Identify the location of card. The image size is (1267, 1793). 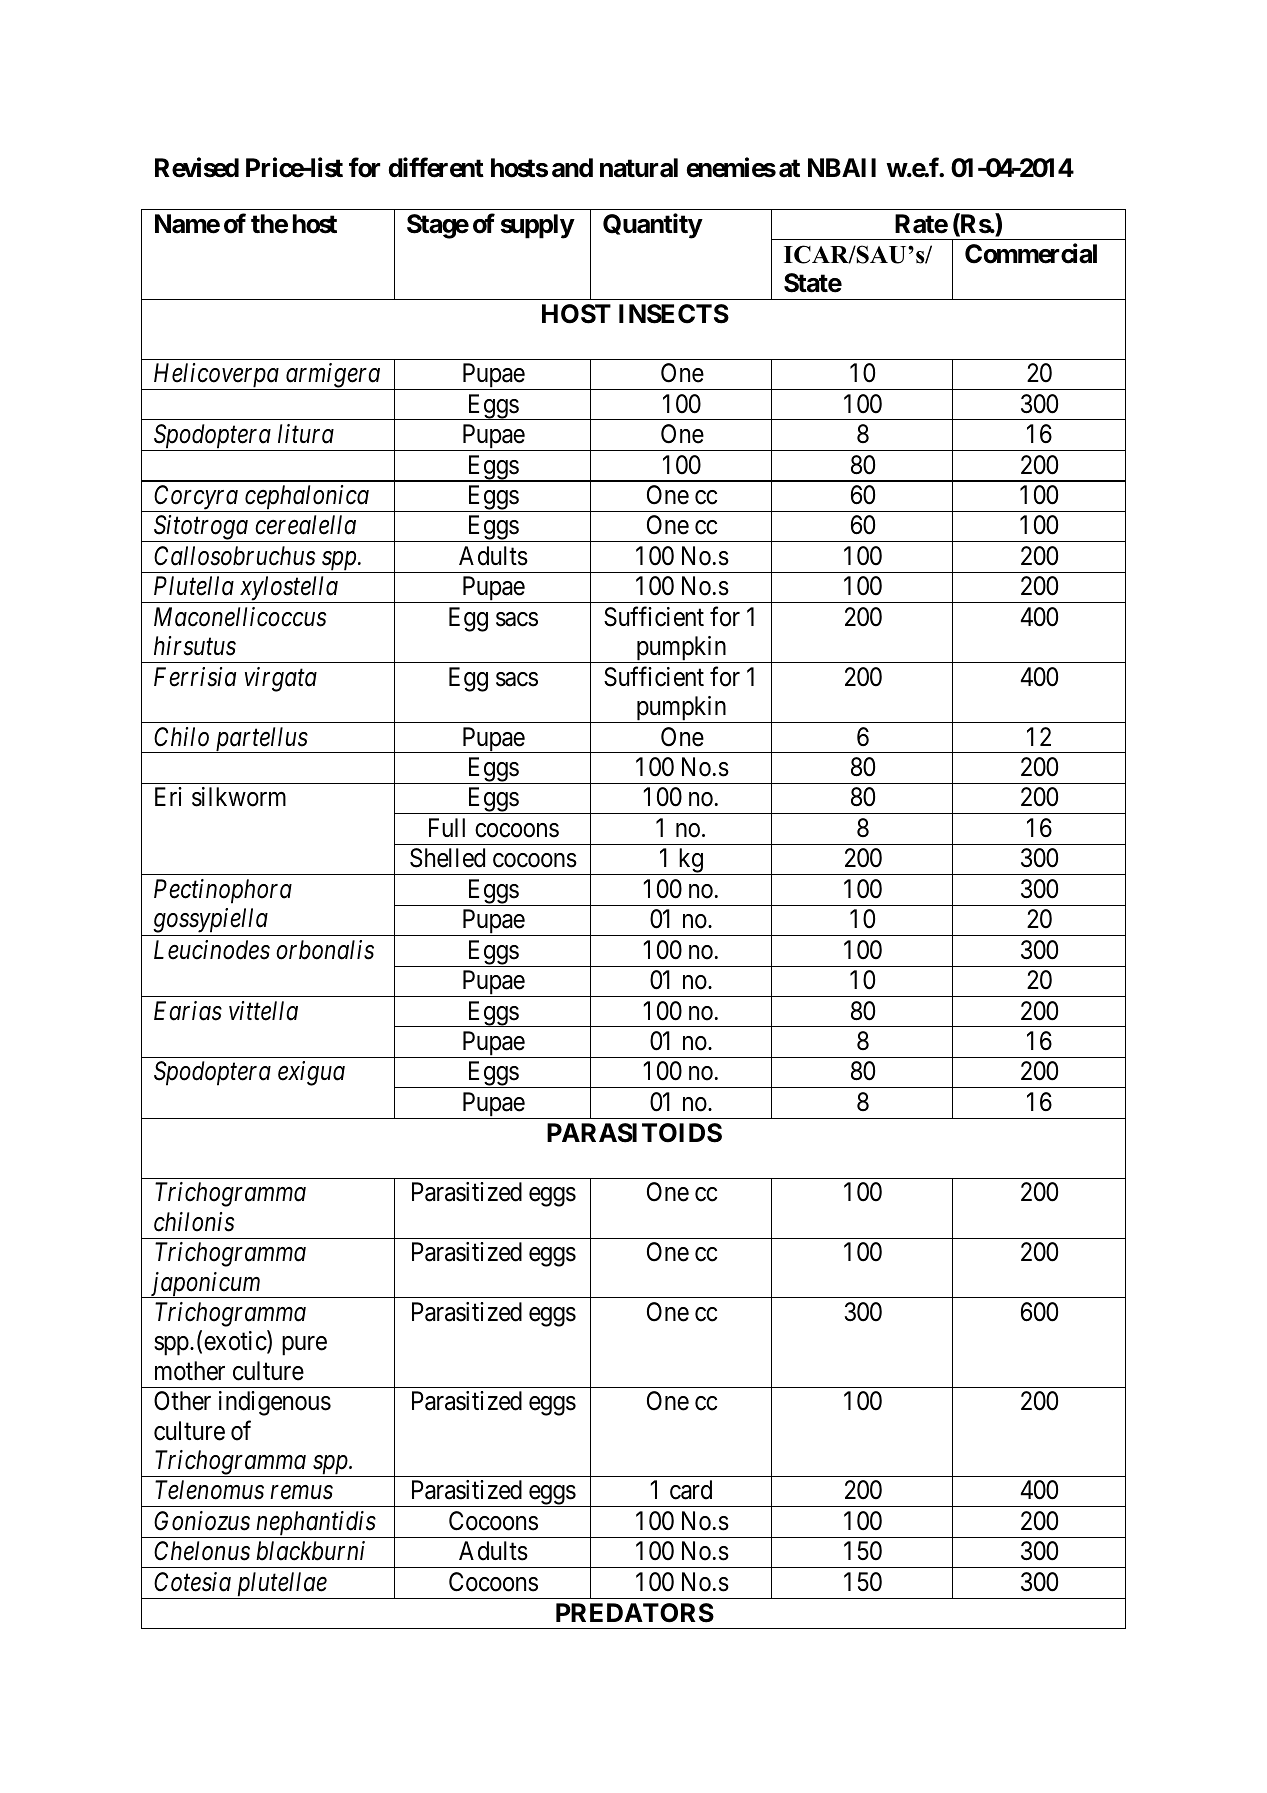
(691, 1490).
